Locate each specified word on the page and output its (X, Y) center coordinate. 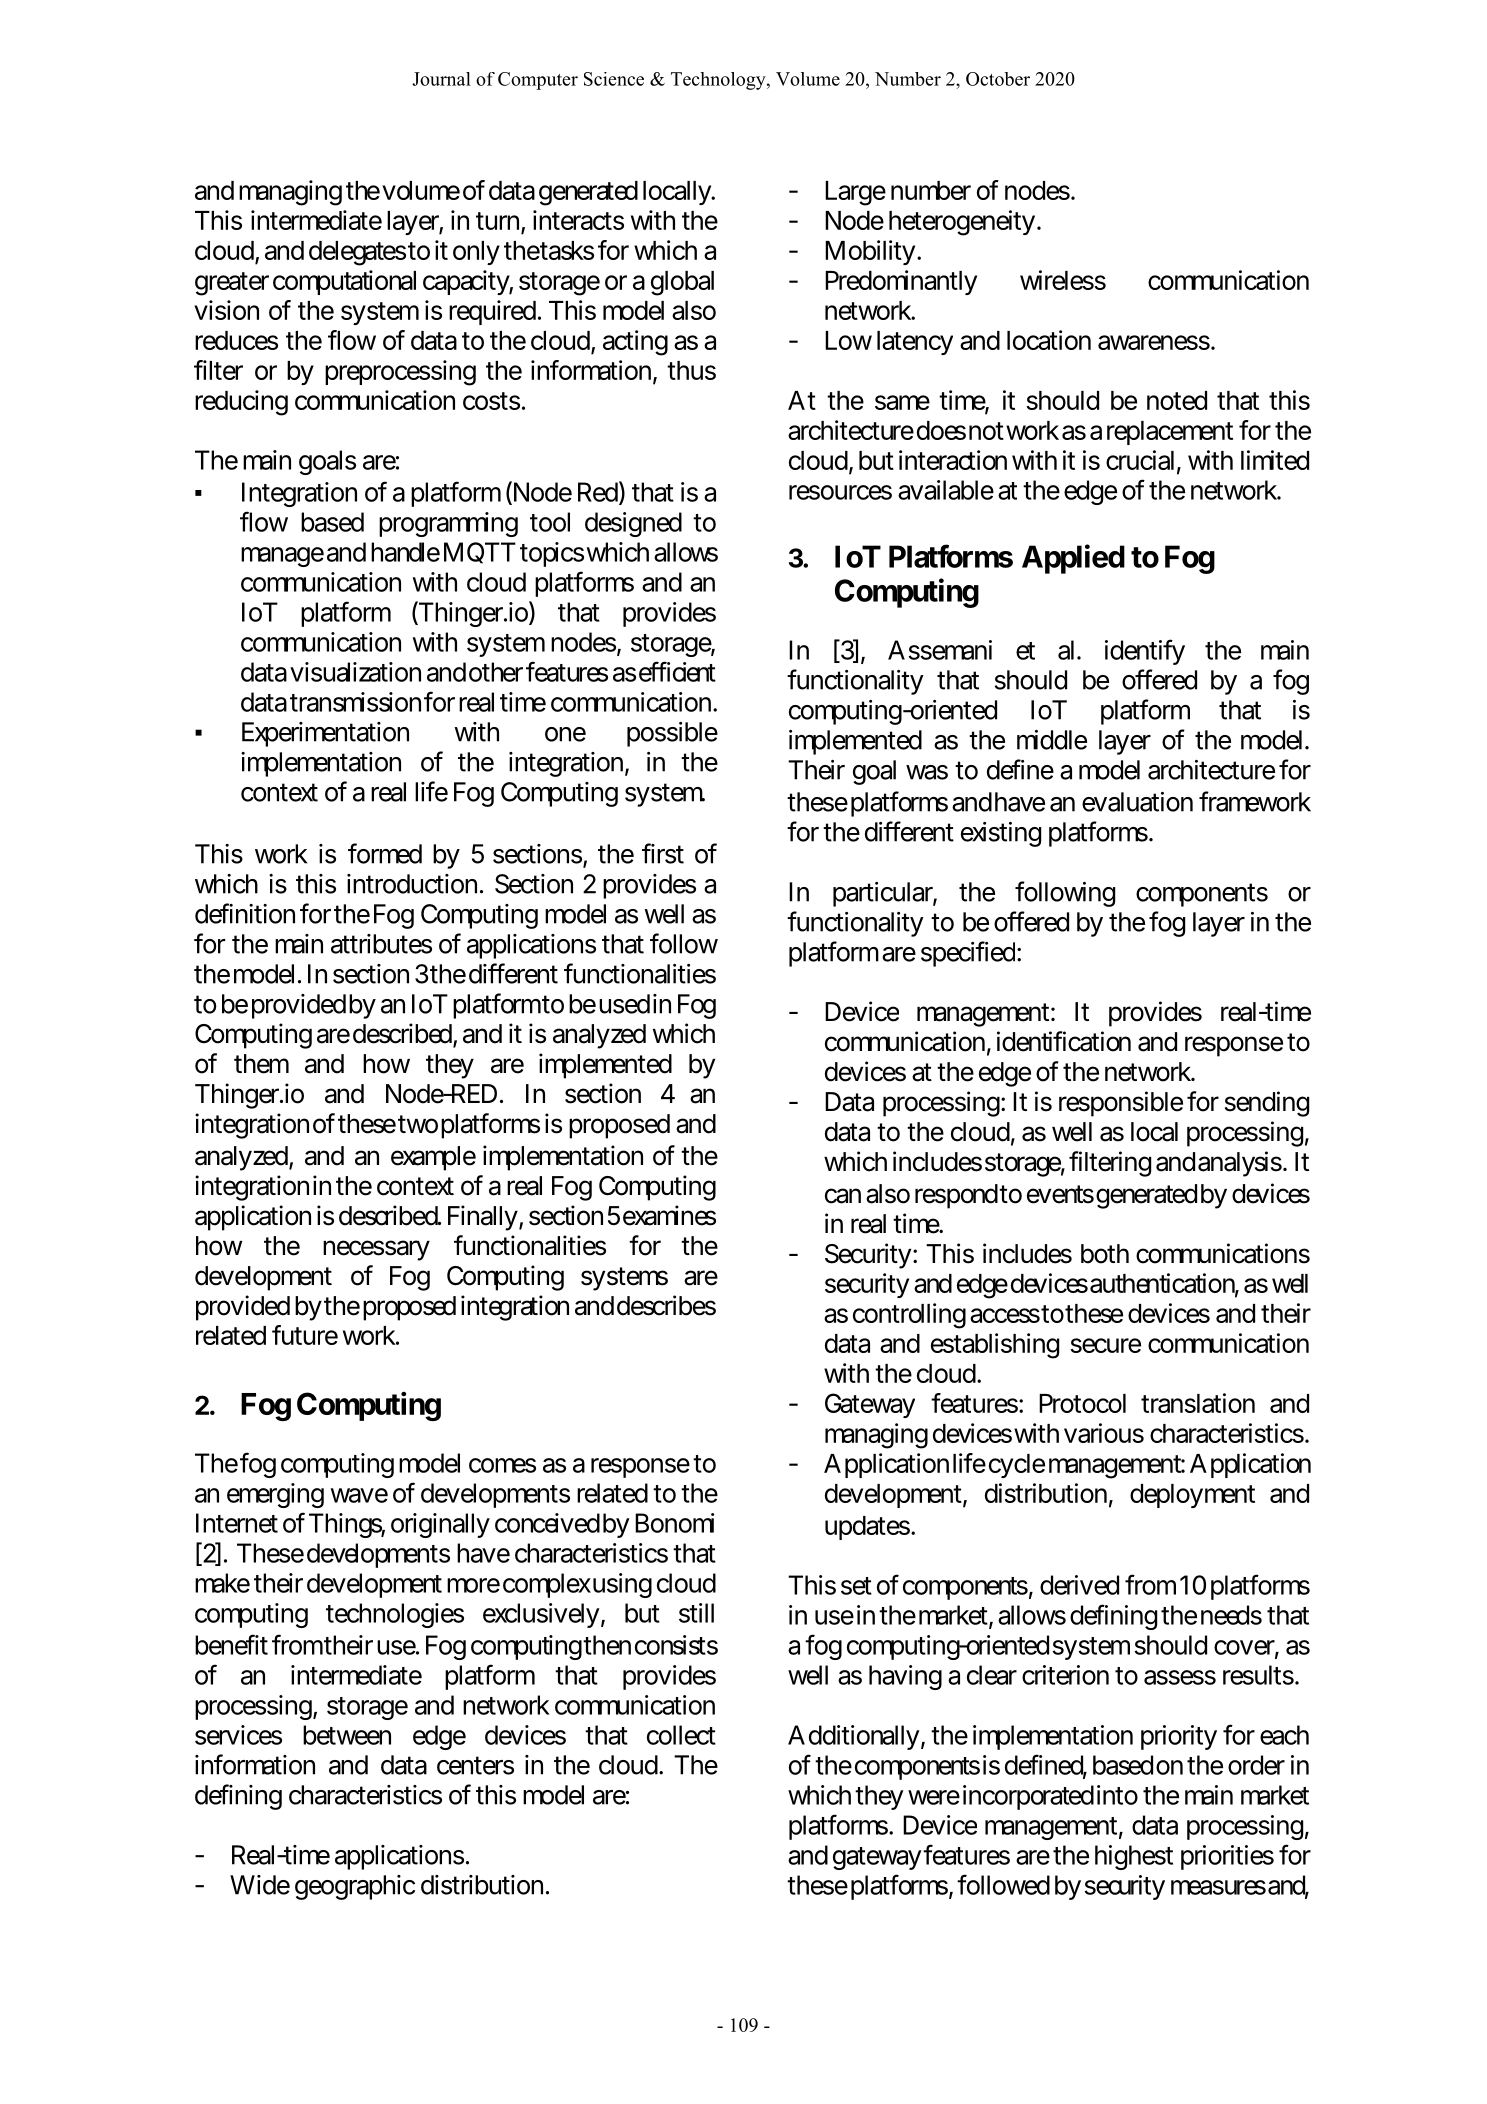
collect (681, 1735)
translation (1198, 1403)
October (998, 79)
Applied (1073, 559)
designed (633, 524)
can (843, 1196)
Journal (441, 79)
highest (1134, 1857)
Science (614, 79)
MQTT (480, 553)
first (663, 853)
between (347, 1735)
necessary (376, 1251)
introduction (412, 884)
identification (1064, 1041)
